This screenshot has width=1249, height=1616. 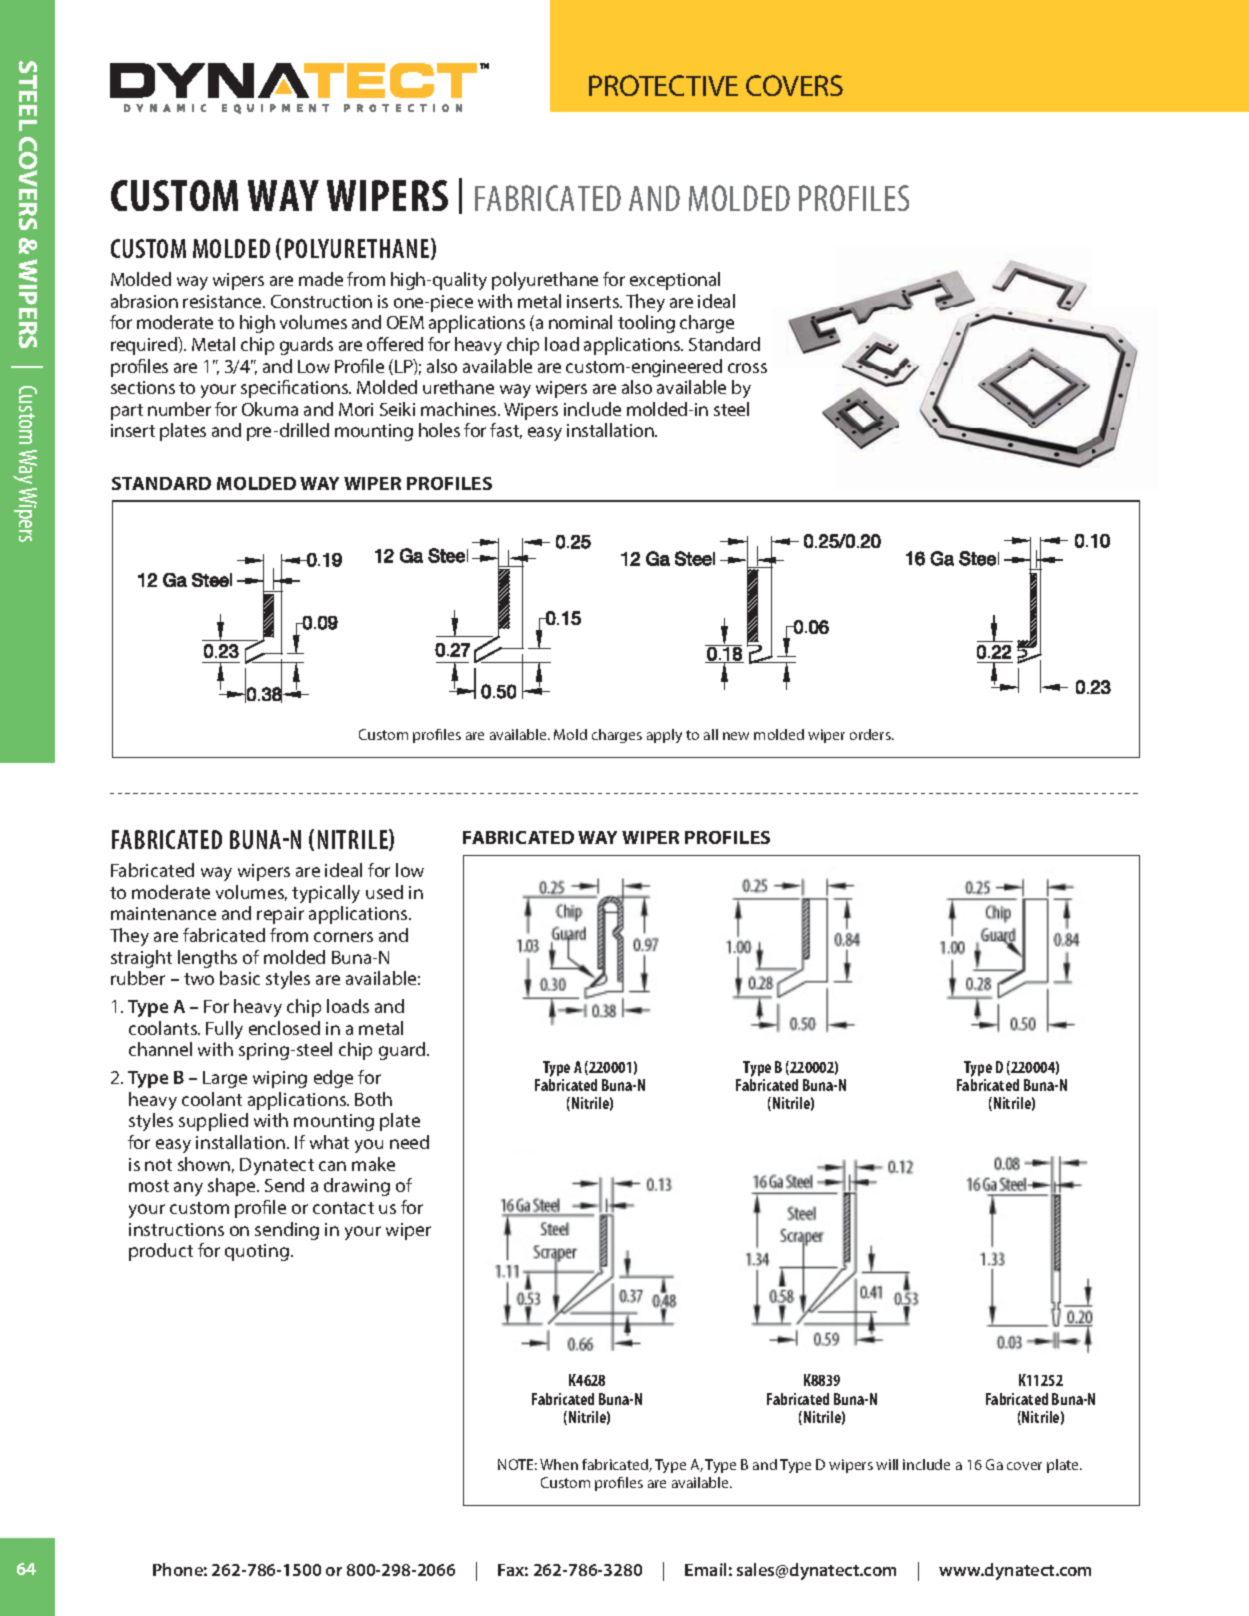 I want to click on When, so click(x=559, y=1464).
